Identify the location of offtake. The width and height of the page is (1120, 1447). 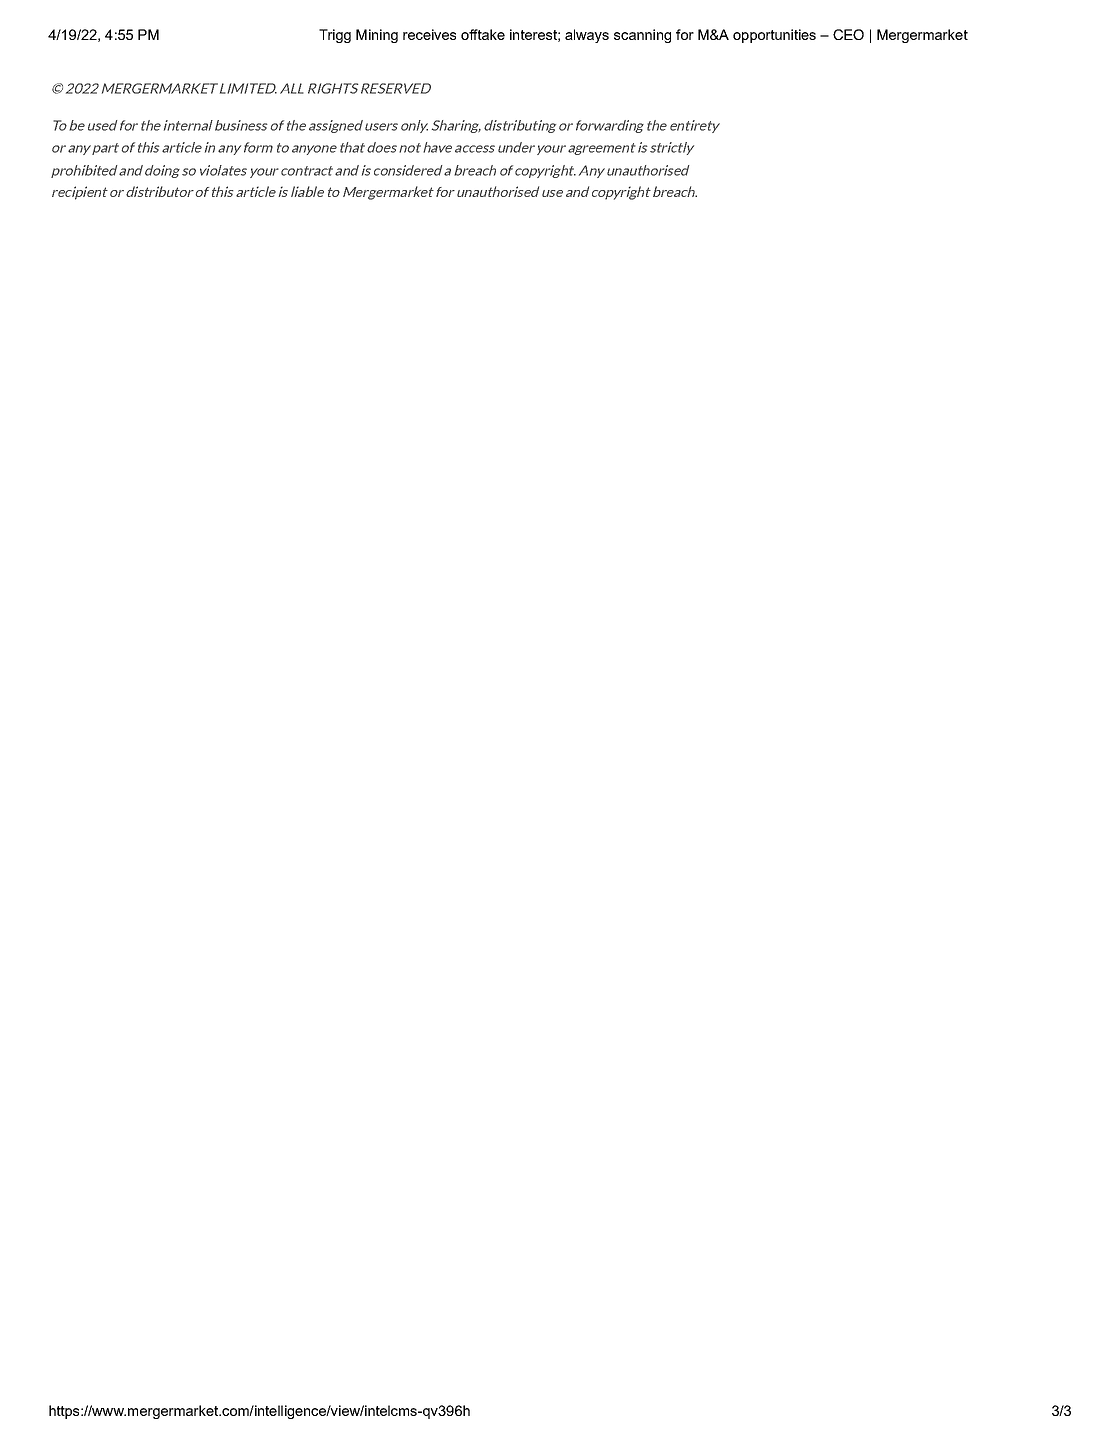
(483, 34).
